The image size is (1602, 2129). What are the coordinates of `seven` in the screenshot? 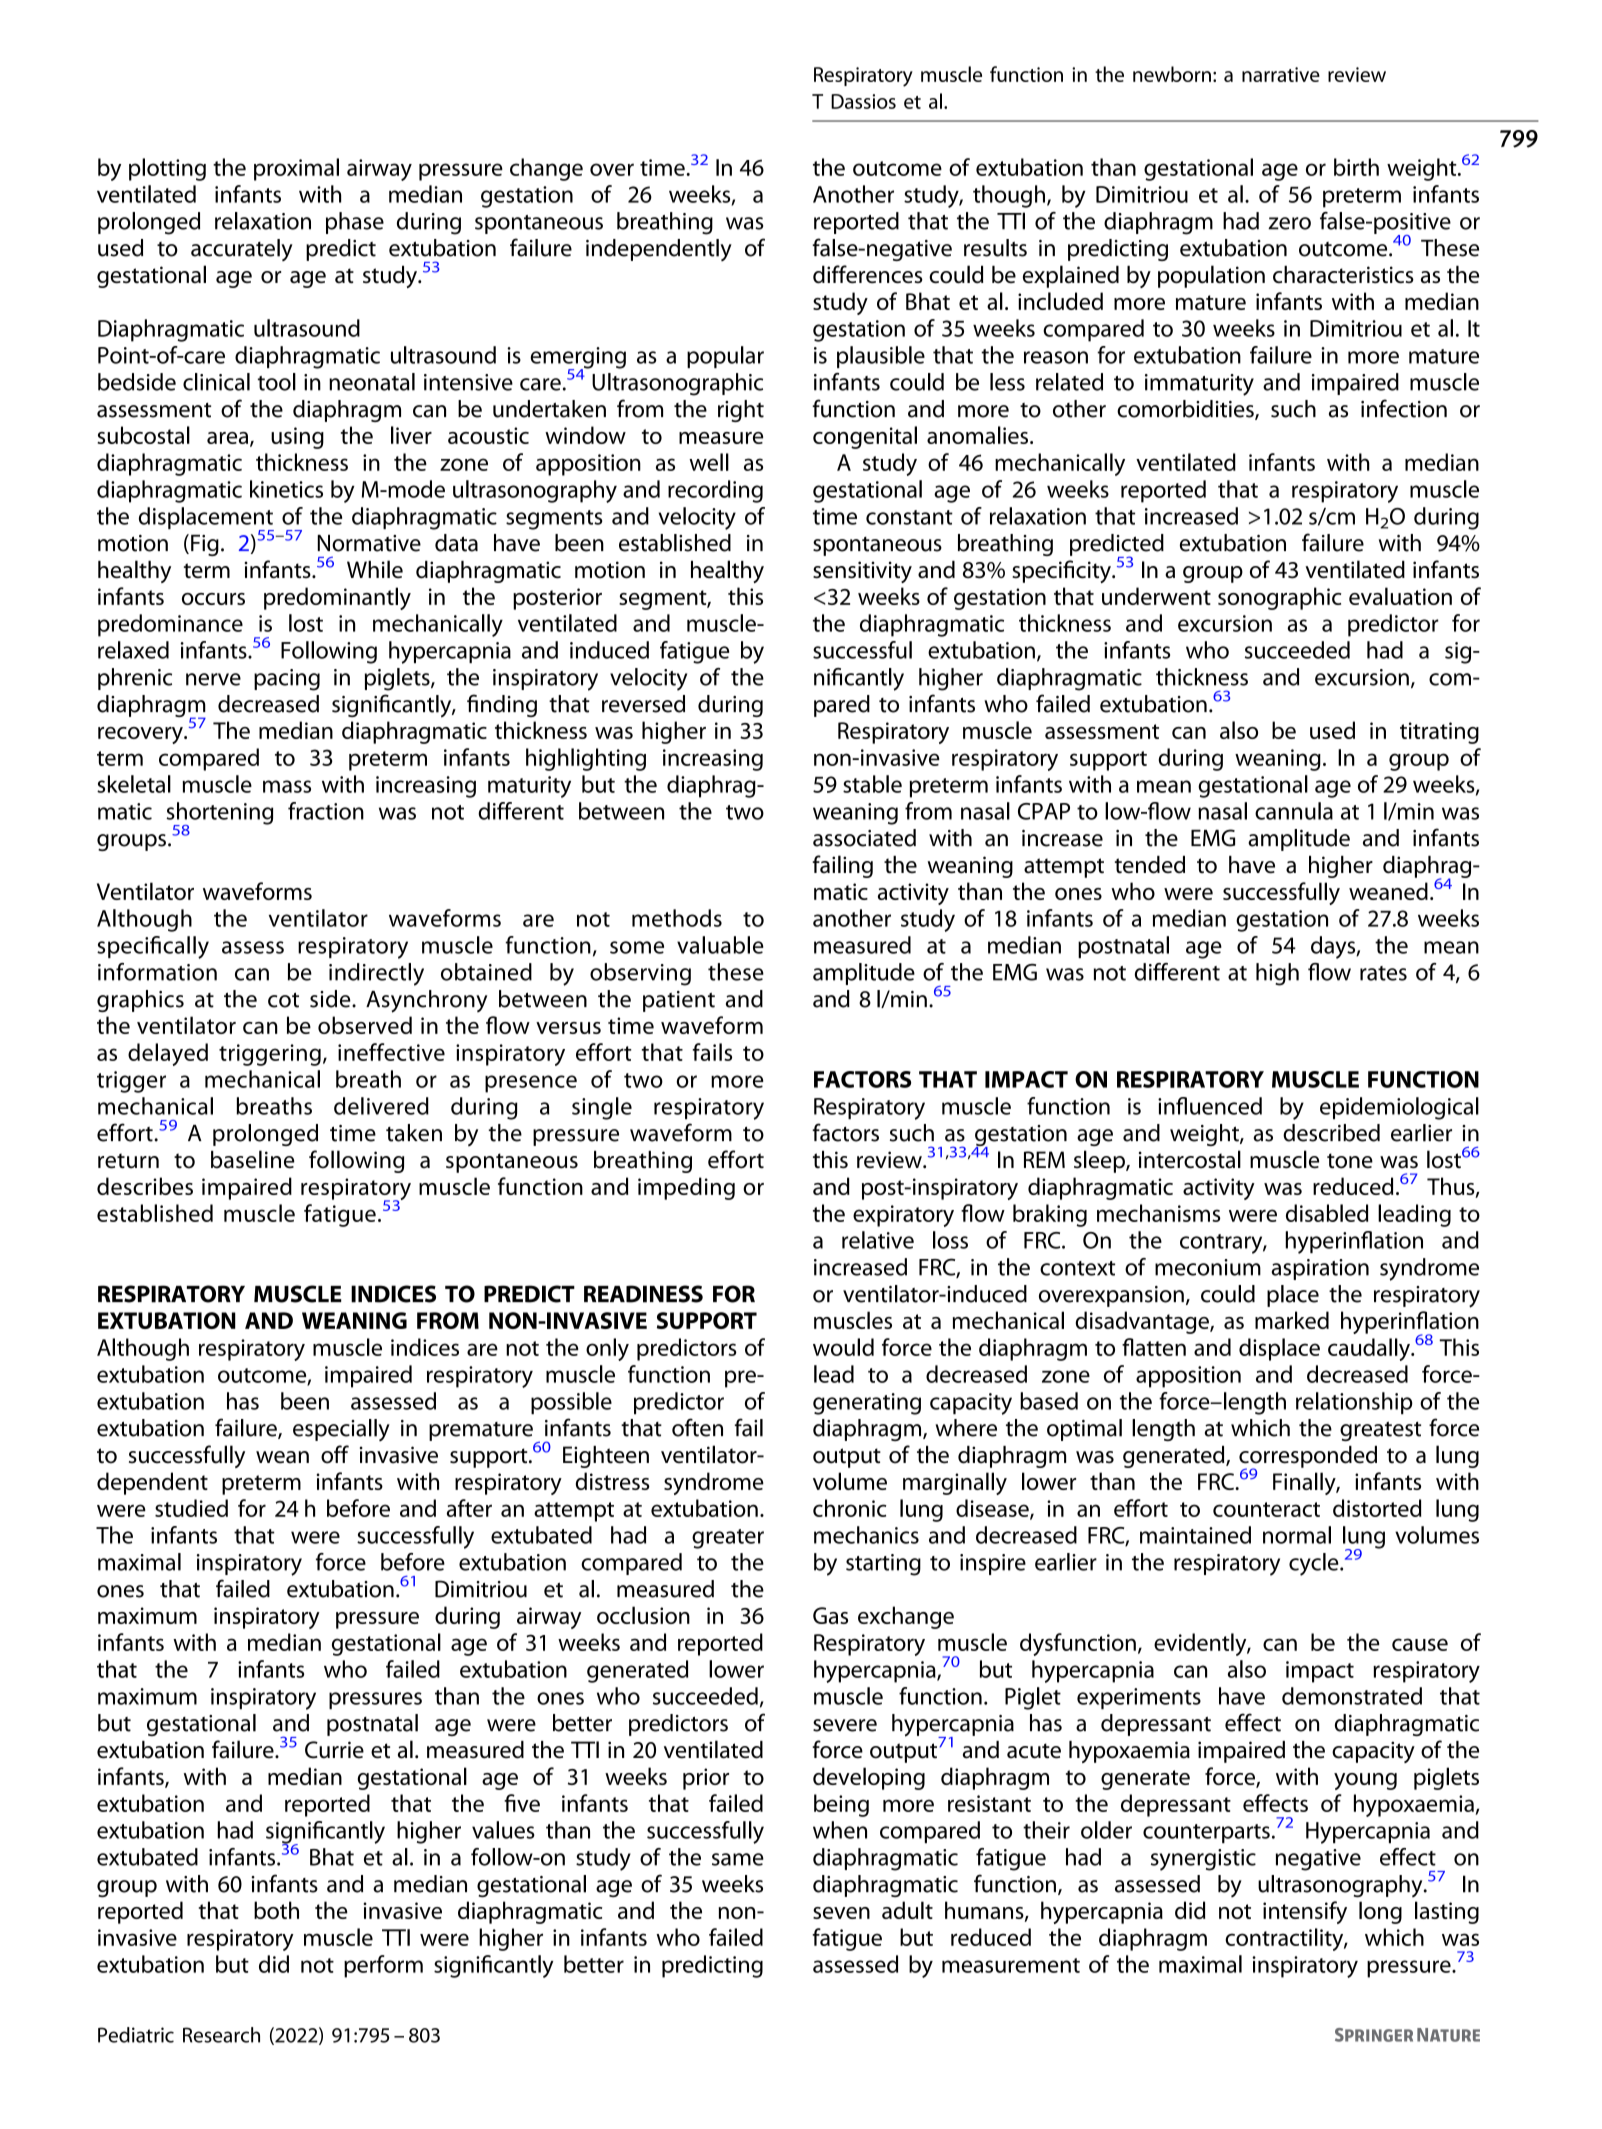 It's located at (841, 1913).
